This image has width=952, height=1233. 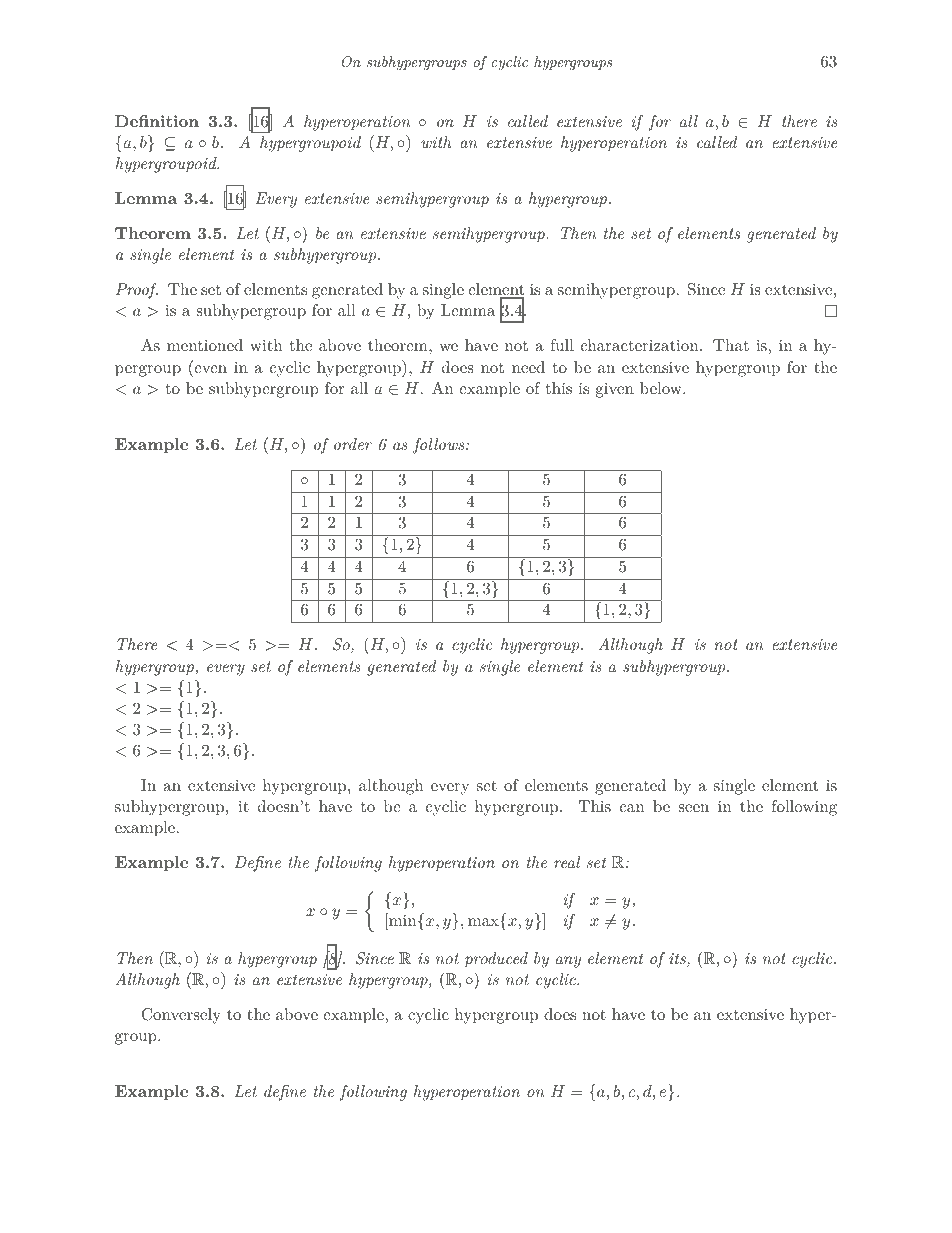 What do you see at coordinates (731, 345) in the image?
I see `That` at bounding box center [731, 345].
